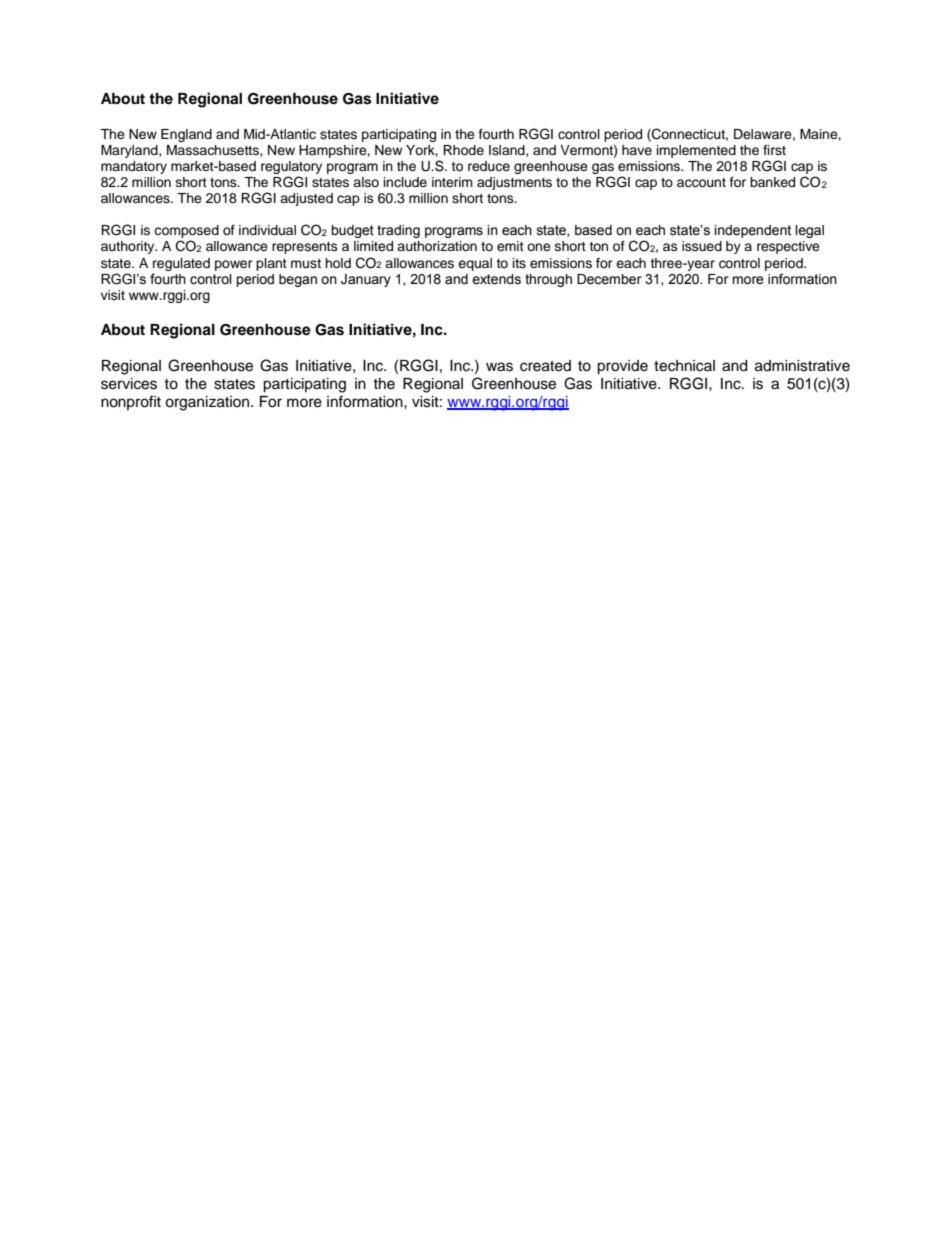 The image size is (952, 1233). What do you see at coordinates (208, 403) in the screenshot?
I see `organization` at bounding box center [208, 403].
